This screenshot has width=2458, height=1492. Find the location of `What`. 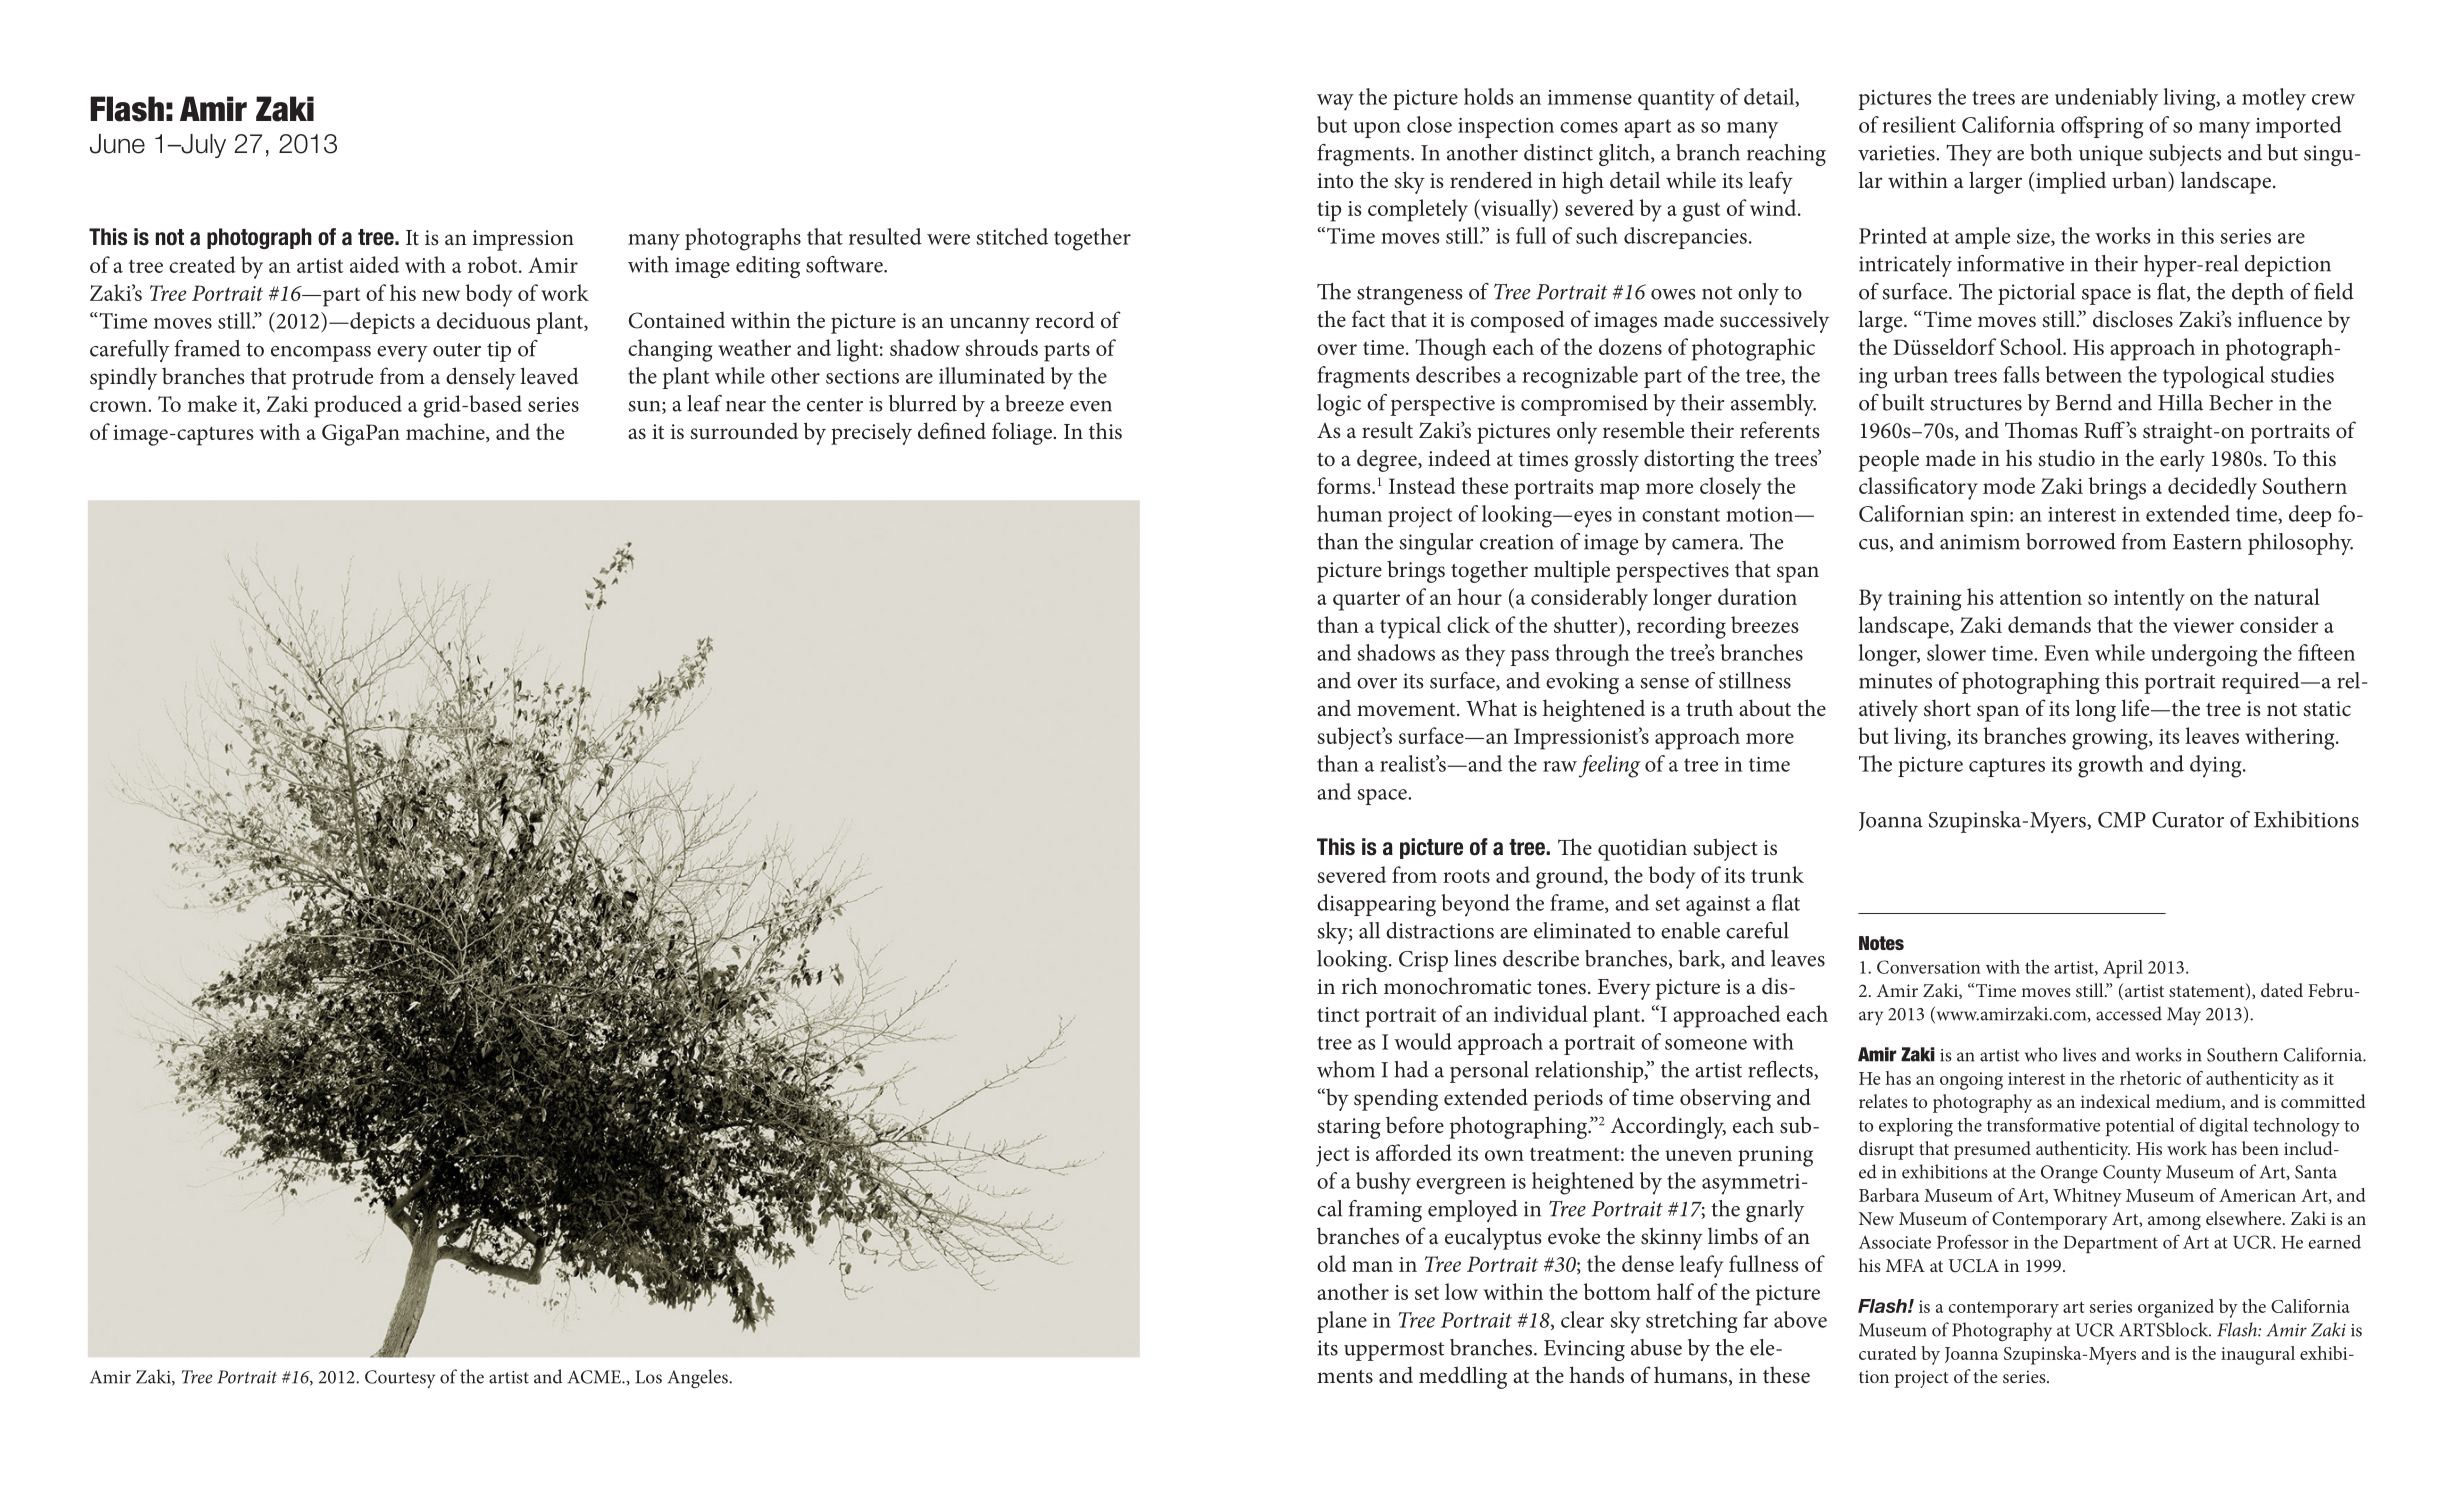

What is located at coordinates (1491, 708).
